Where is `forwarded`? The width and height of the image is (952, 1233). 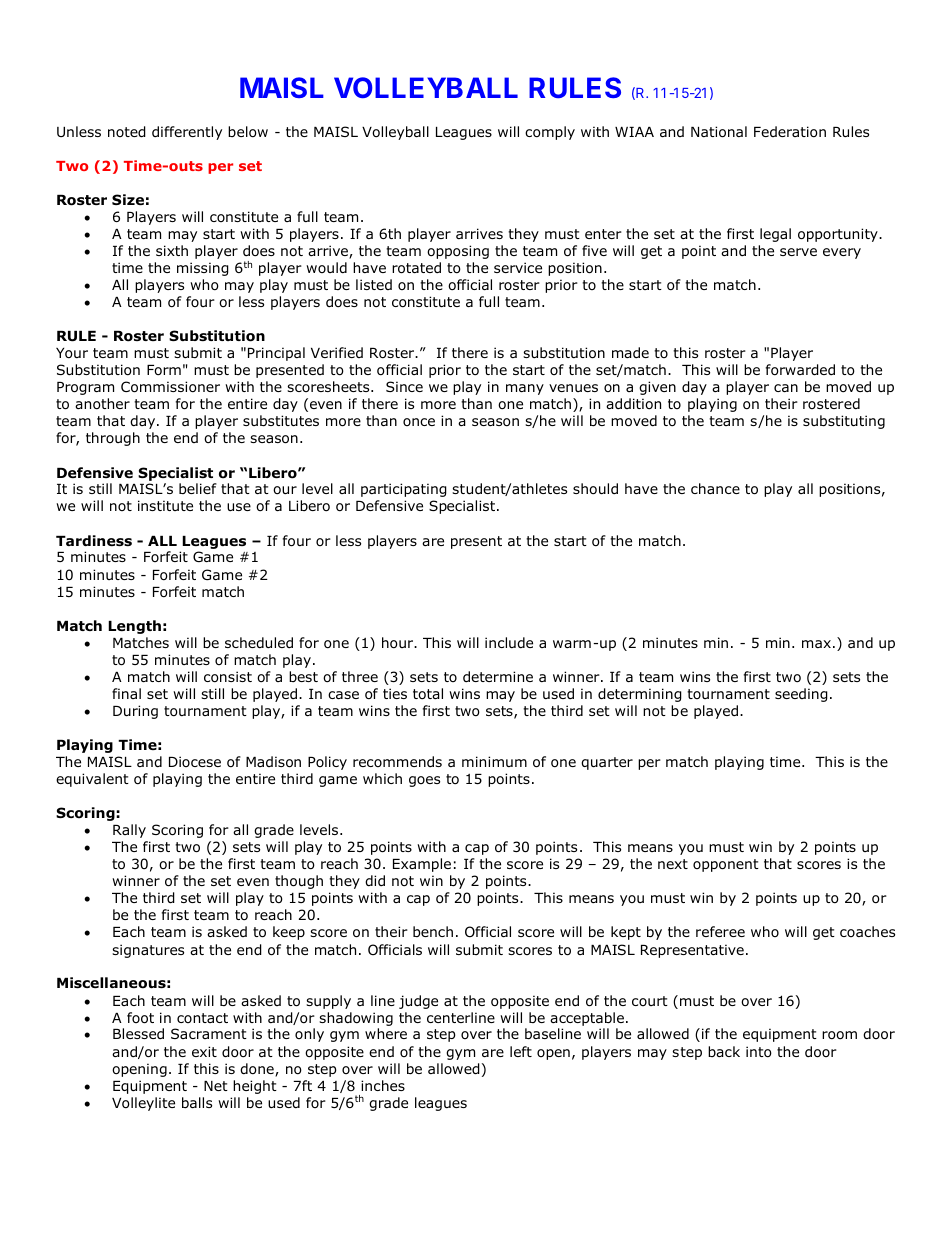
forwarded is located at coordinates (800, 370).
